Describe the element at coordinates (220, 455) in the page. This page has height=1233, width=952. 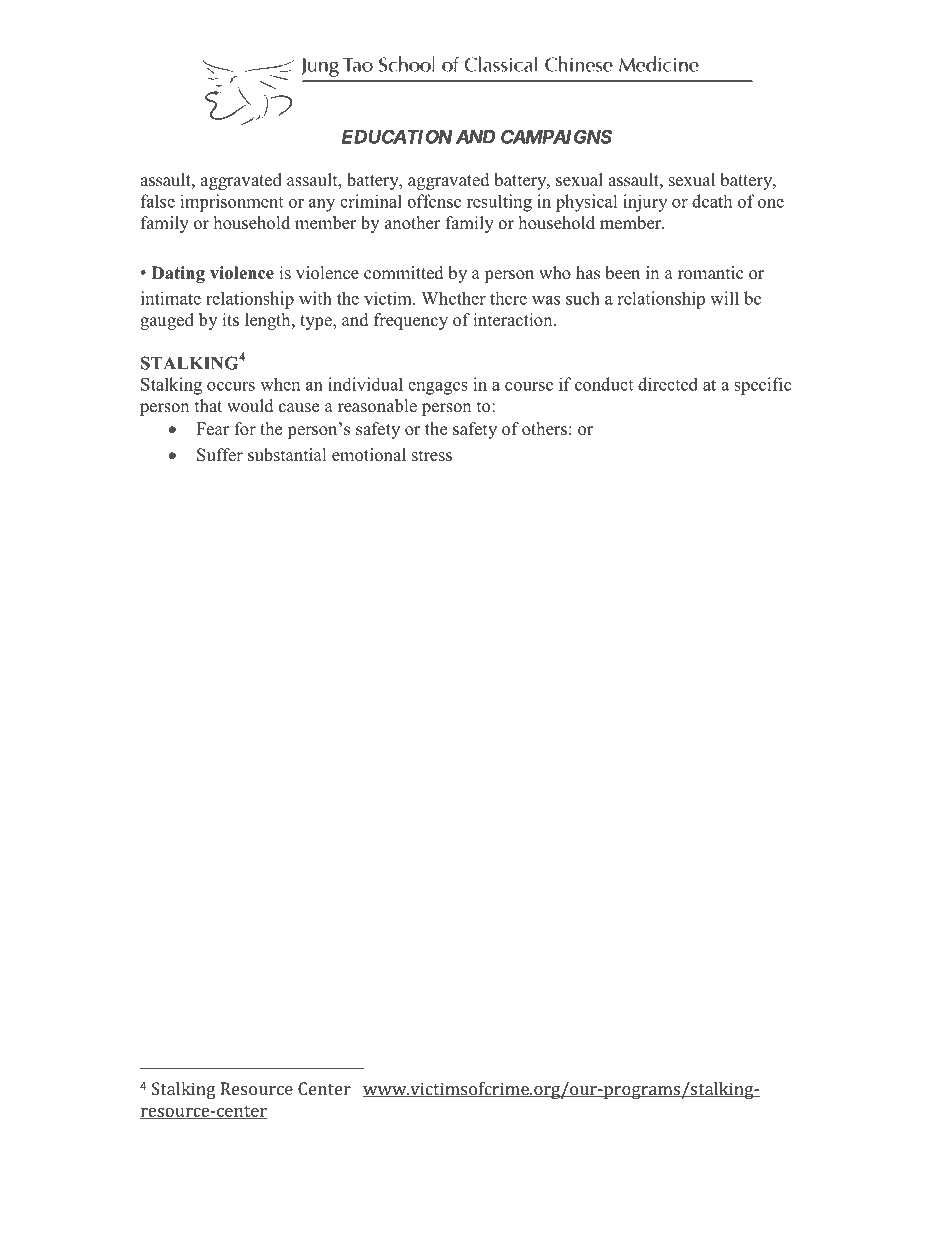
I see `Suffer` at that location.
